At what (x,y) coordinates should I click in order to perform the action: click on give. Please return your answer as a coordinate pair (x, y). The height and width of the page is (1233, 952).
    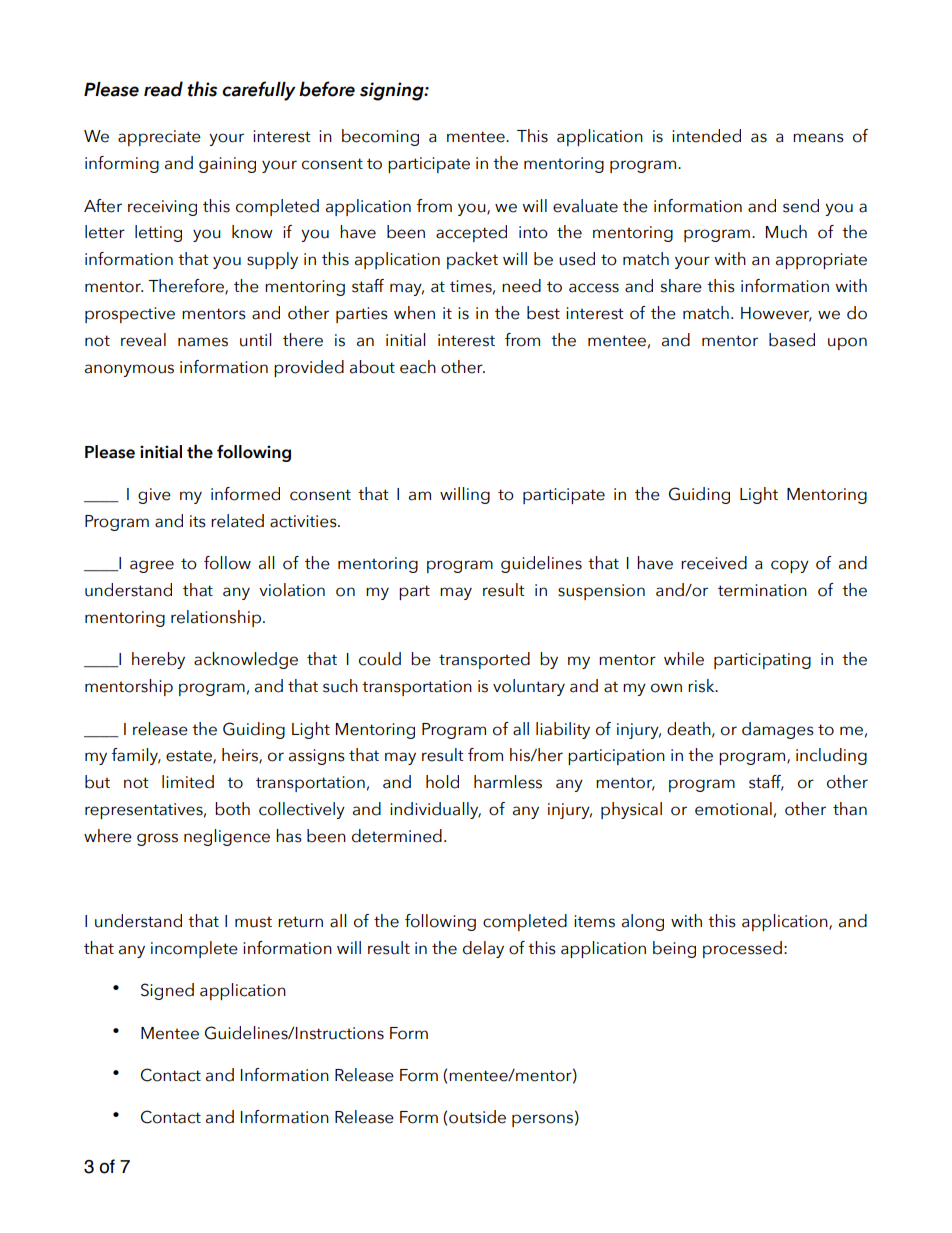
    Looking at the image, I should click on (154, 496).
